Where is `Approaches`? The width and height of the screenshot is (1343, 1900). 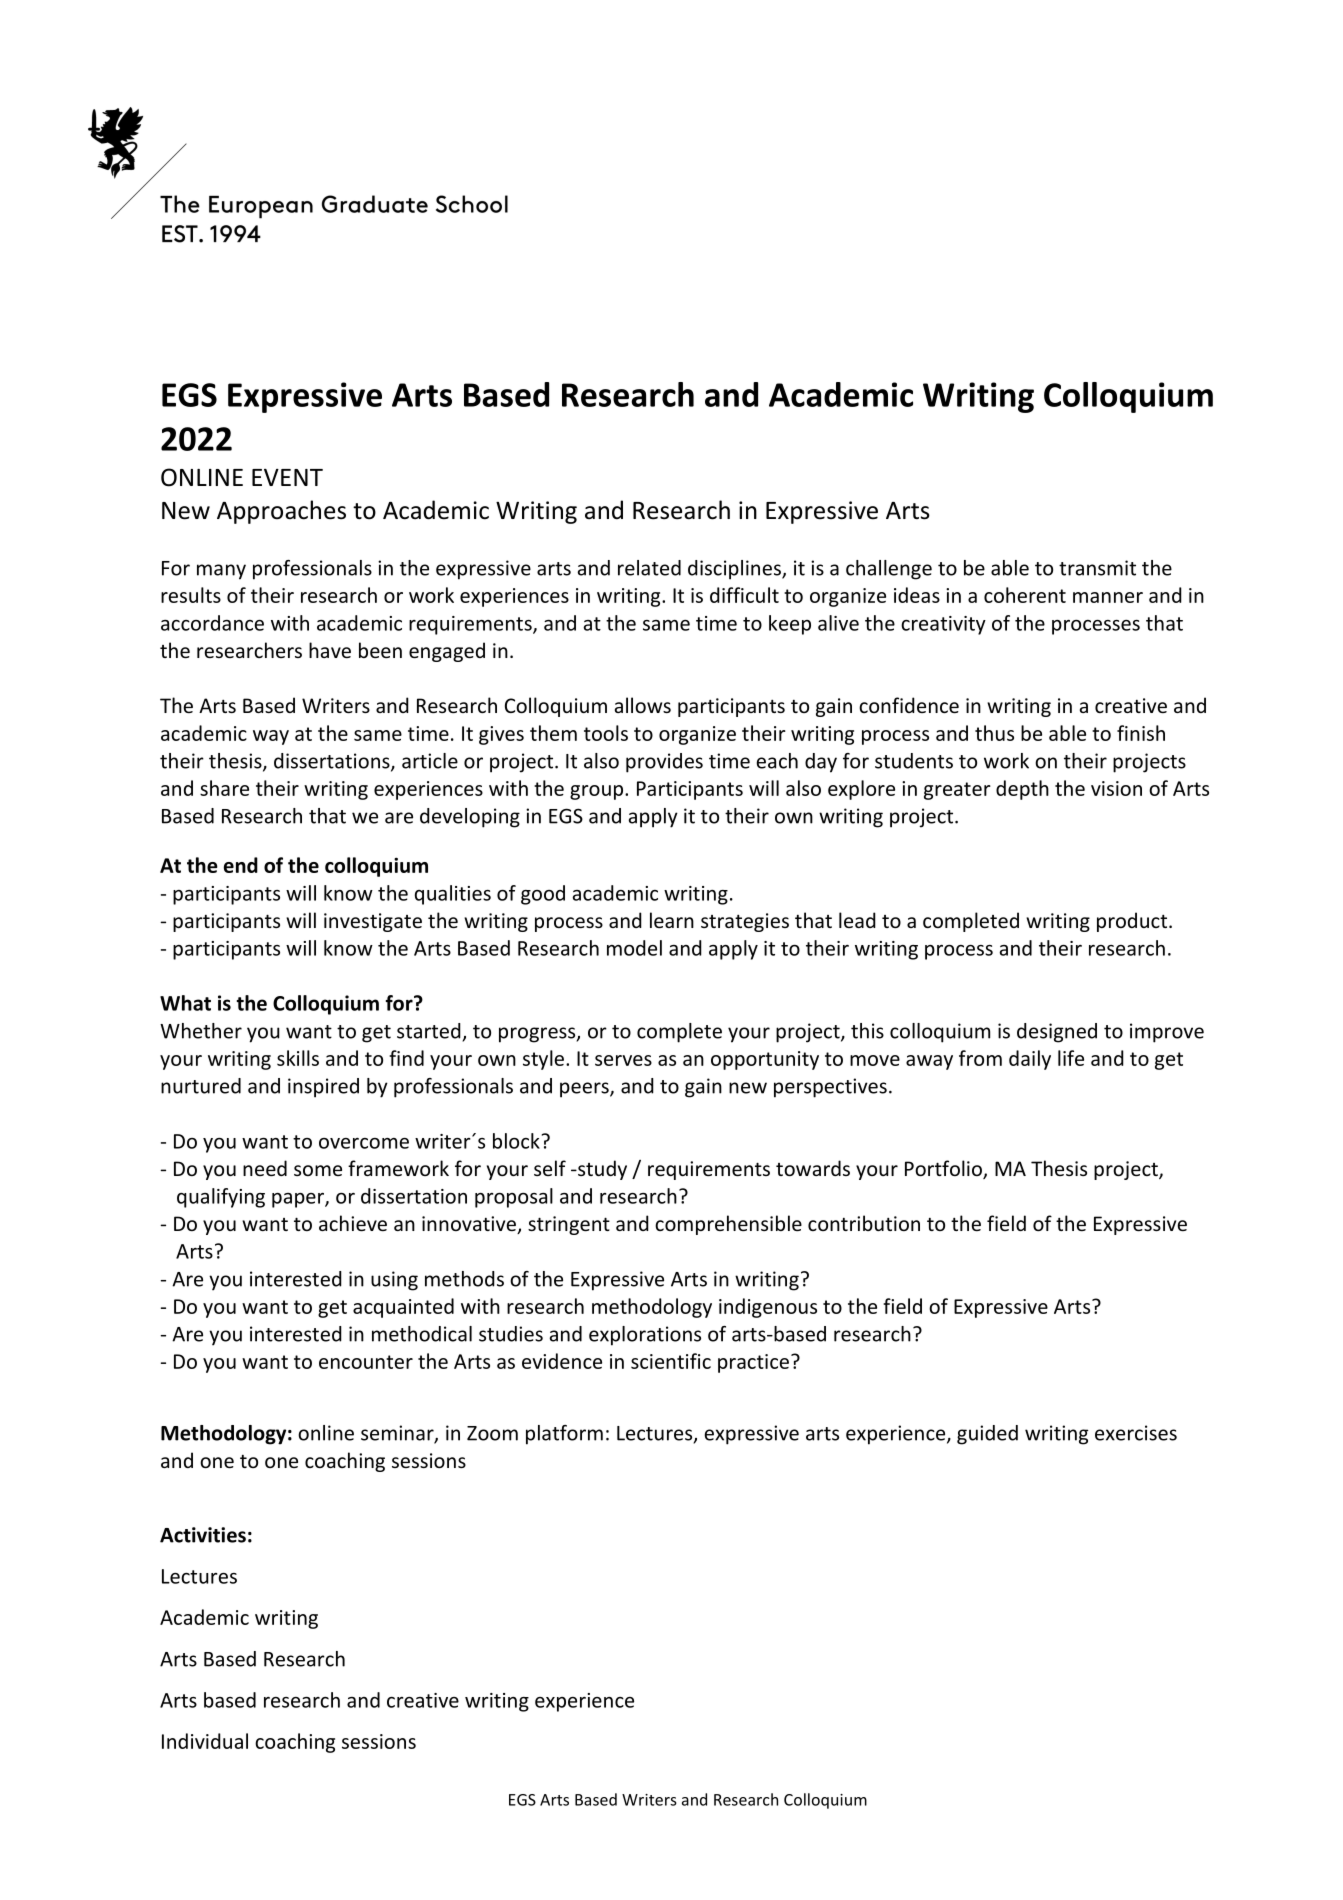 Approaches is located at coordinates (281, 512).
